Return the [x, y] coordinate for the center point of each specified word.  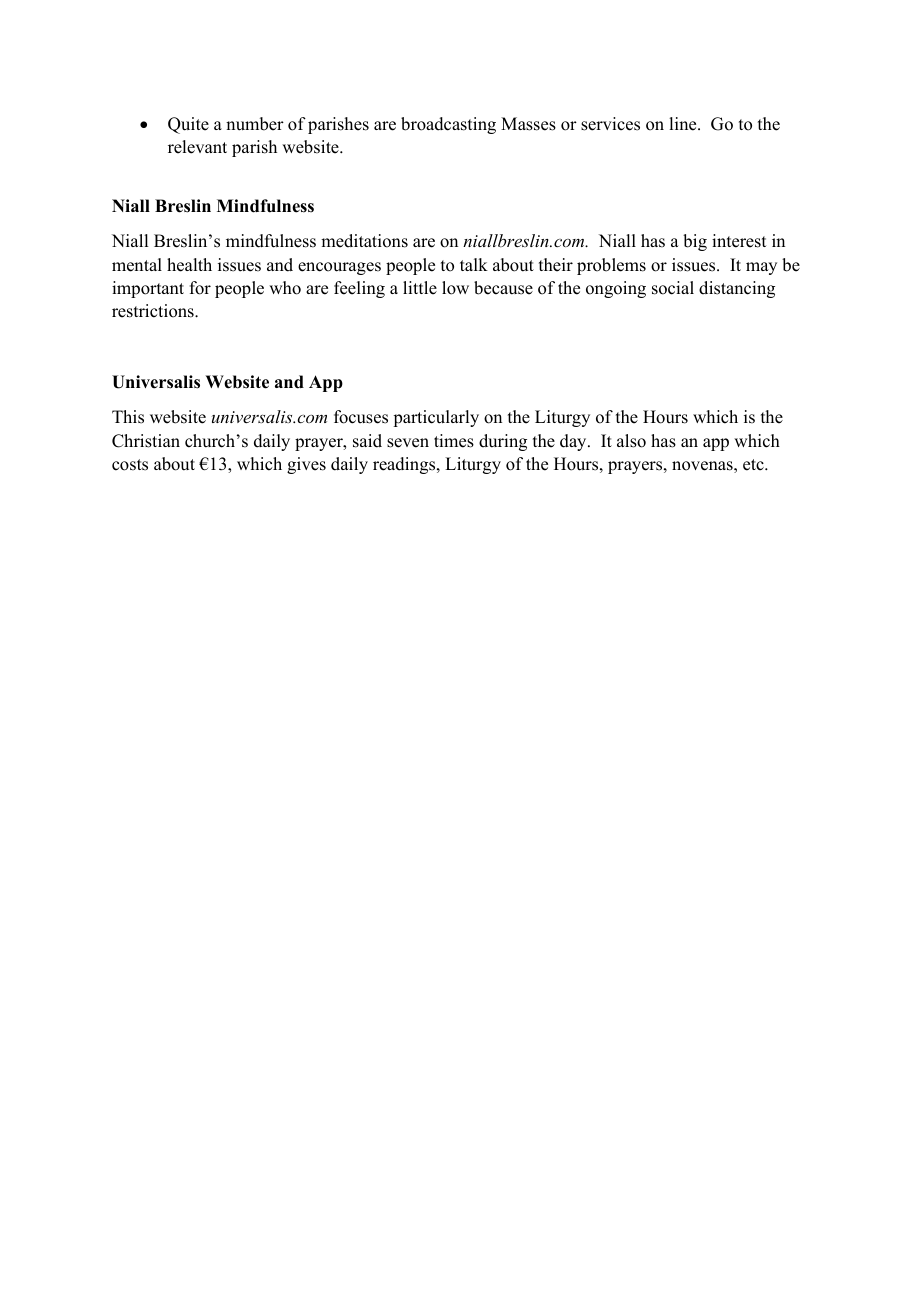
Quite [188, 125]
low [455, 288]
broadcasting [448, 125]
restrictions [154, 311]
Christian [146, 441]
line [684, 124]
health [189, 265]
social [673, 288]
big [695, 242]
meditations [364, 241]
